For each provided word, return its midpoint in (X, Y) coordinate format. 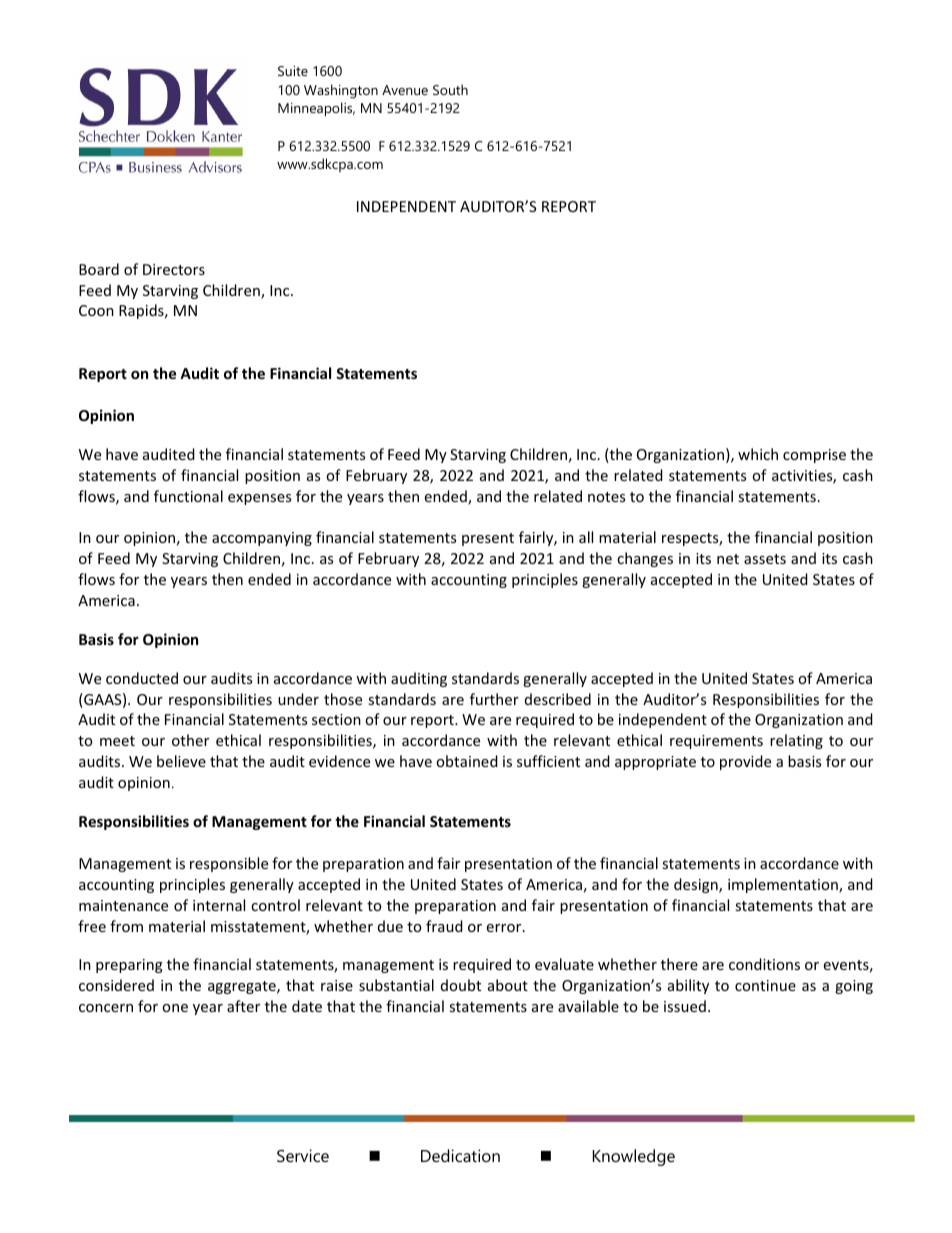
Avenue (405, 90)
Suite (293, 71)
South (450, 89)
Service (303, 1155)
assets (765, 559)
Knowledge (634, 1157)
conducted (142, 678)
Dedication (460, 1155)
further (494, 699)
